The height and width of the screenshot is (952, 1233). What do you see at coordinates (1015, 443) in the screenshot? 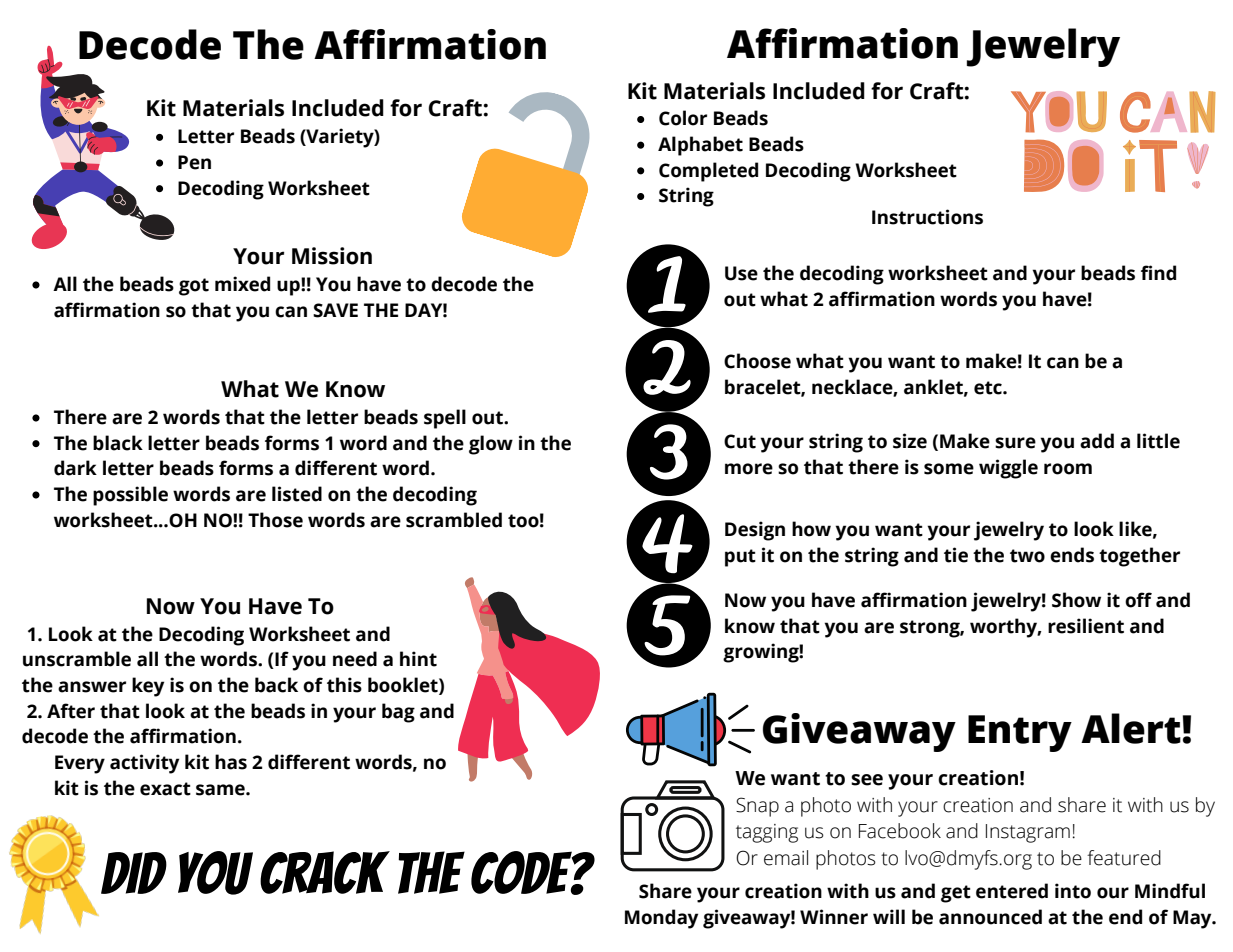
I see `sure` at bounding box center [1015, 443].
